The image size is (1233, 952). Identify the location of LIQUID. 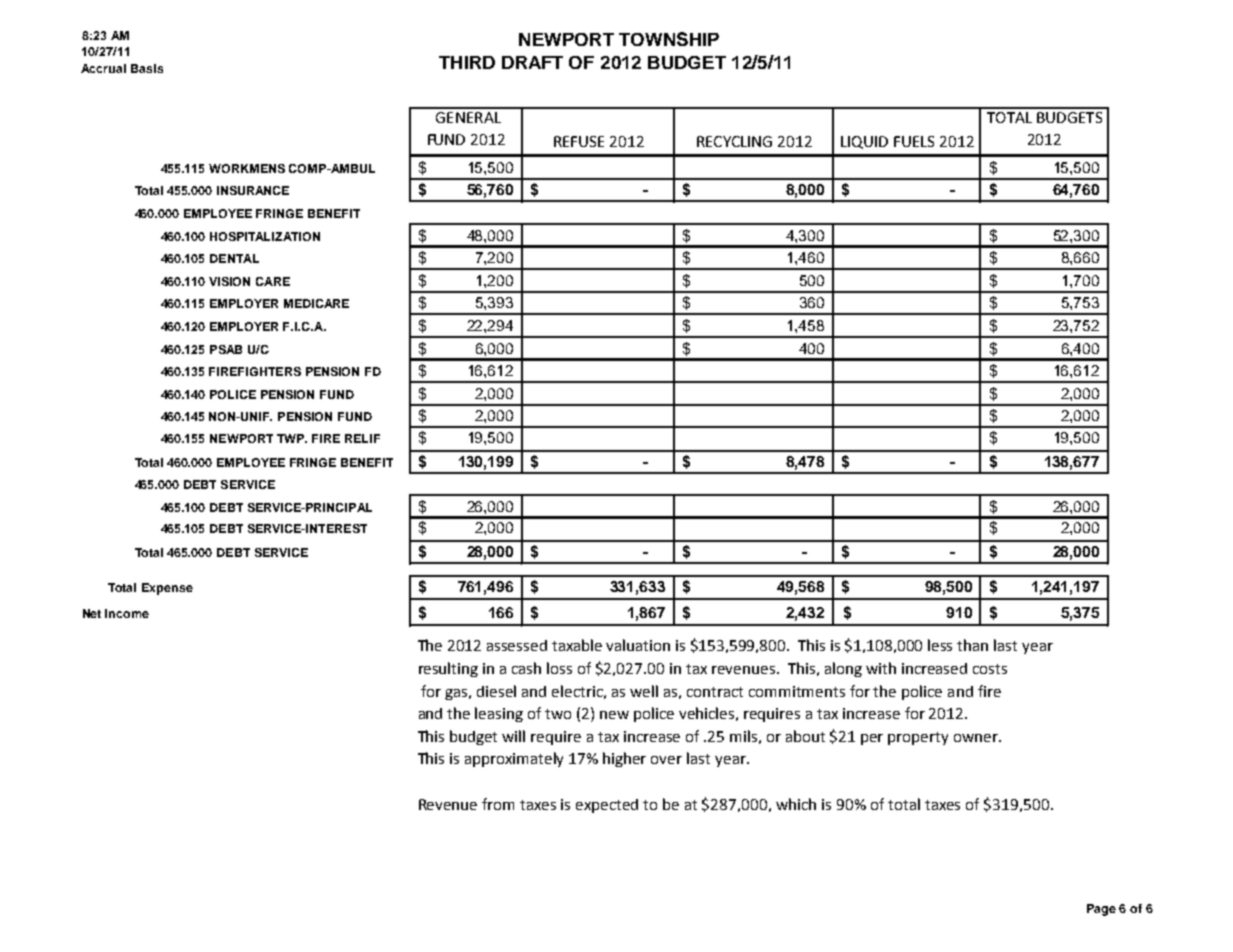
(864, 142).
